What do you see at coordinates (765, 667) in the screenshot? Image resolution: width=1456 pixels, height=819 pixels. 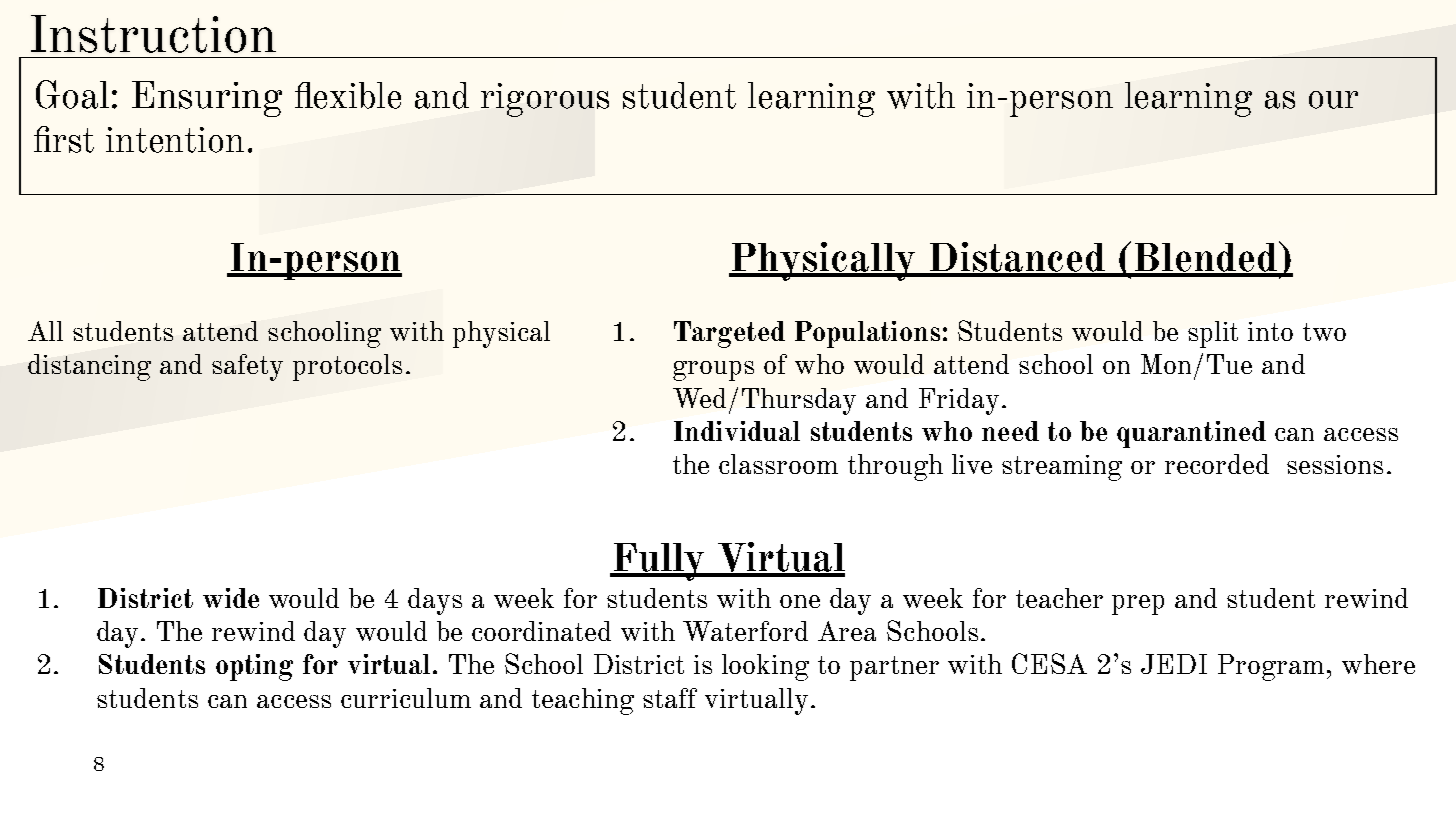 I see `looking` at bounding box center [765, 667].
